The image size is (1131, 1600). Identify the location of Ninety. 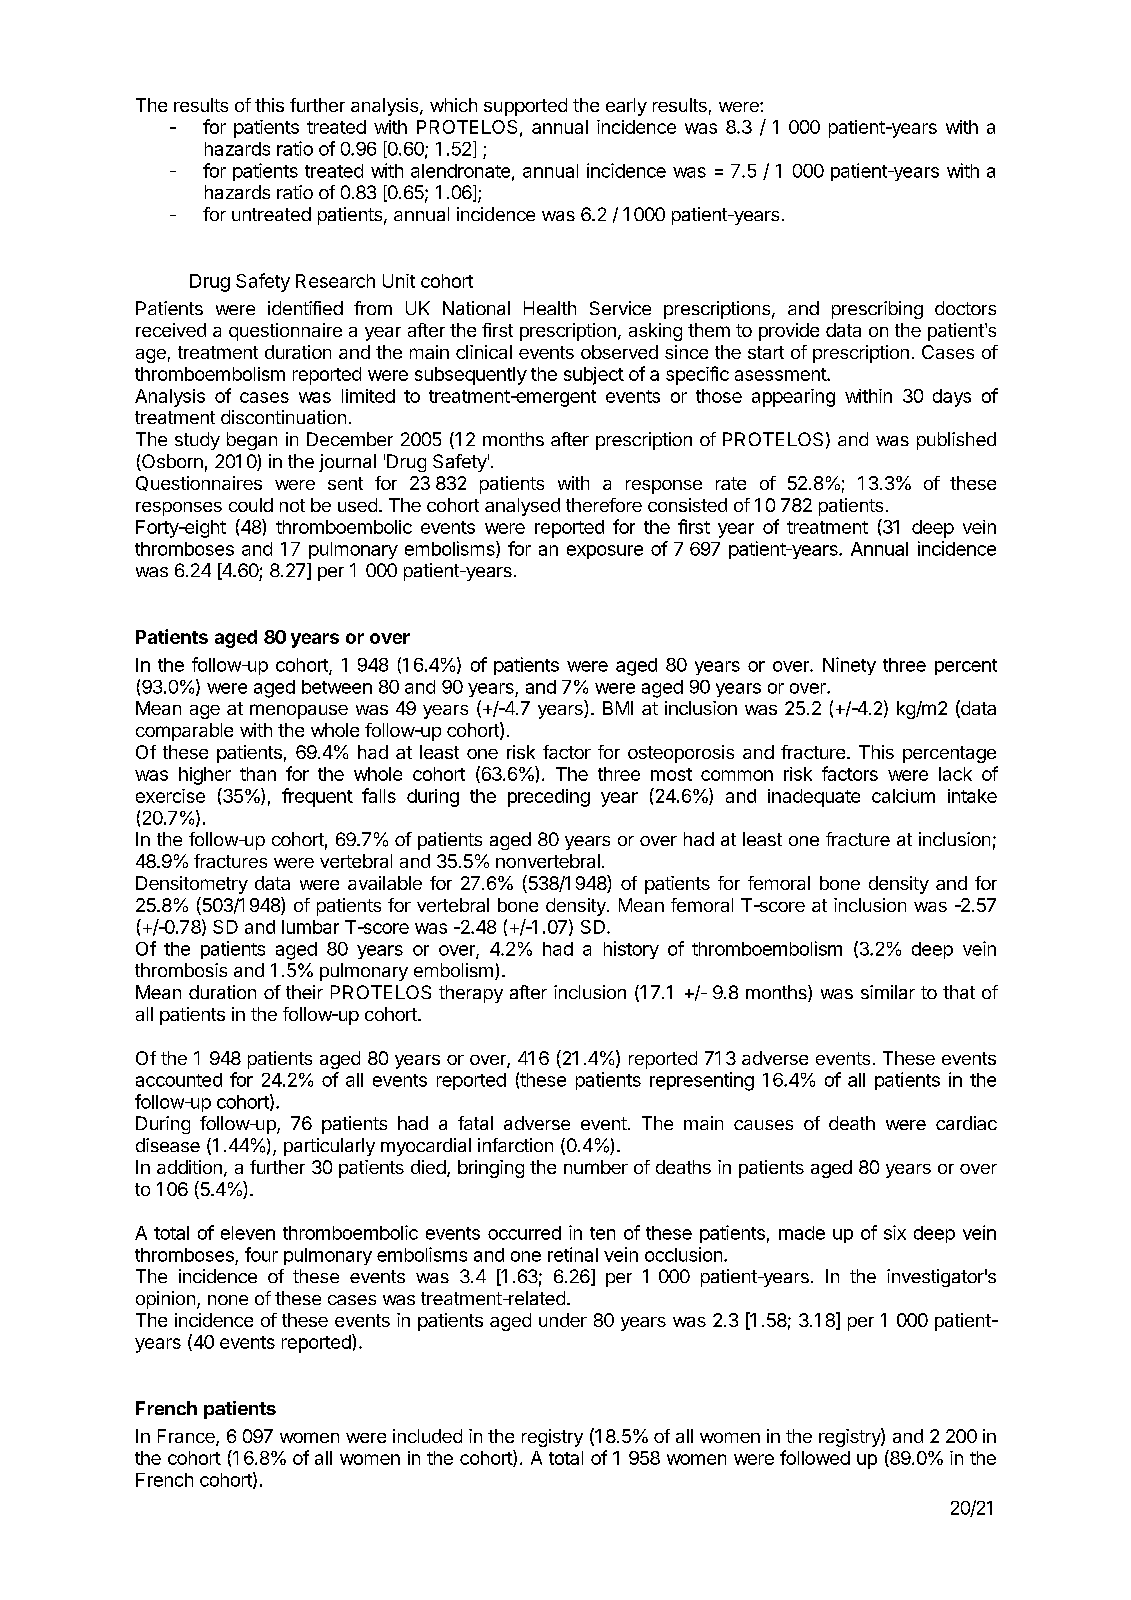
(849, 666).
